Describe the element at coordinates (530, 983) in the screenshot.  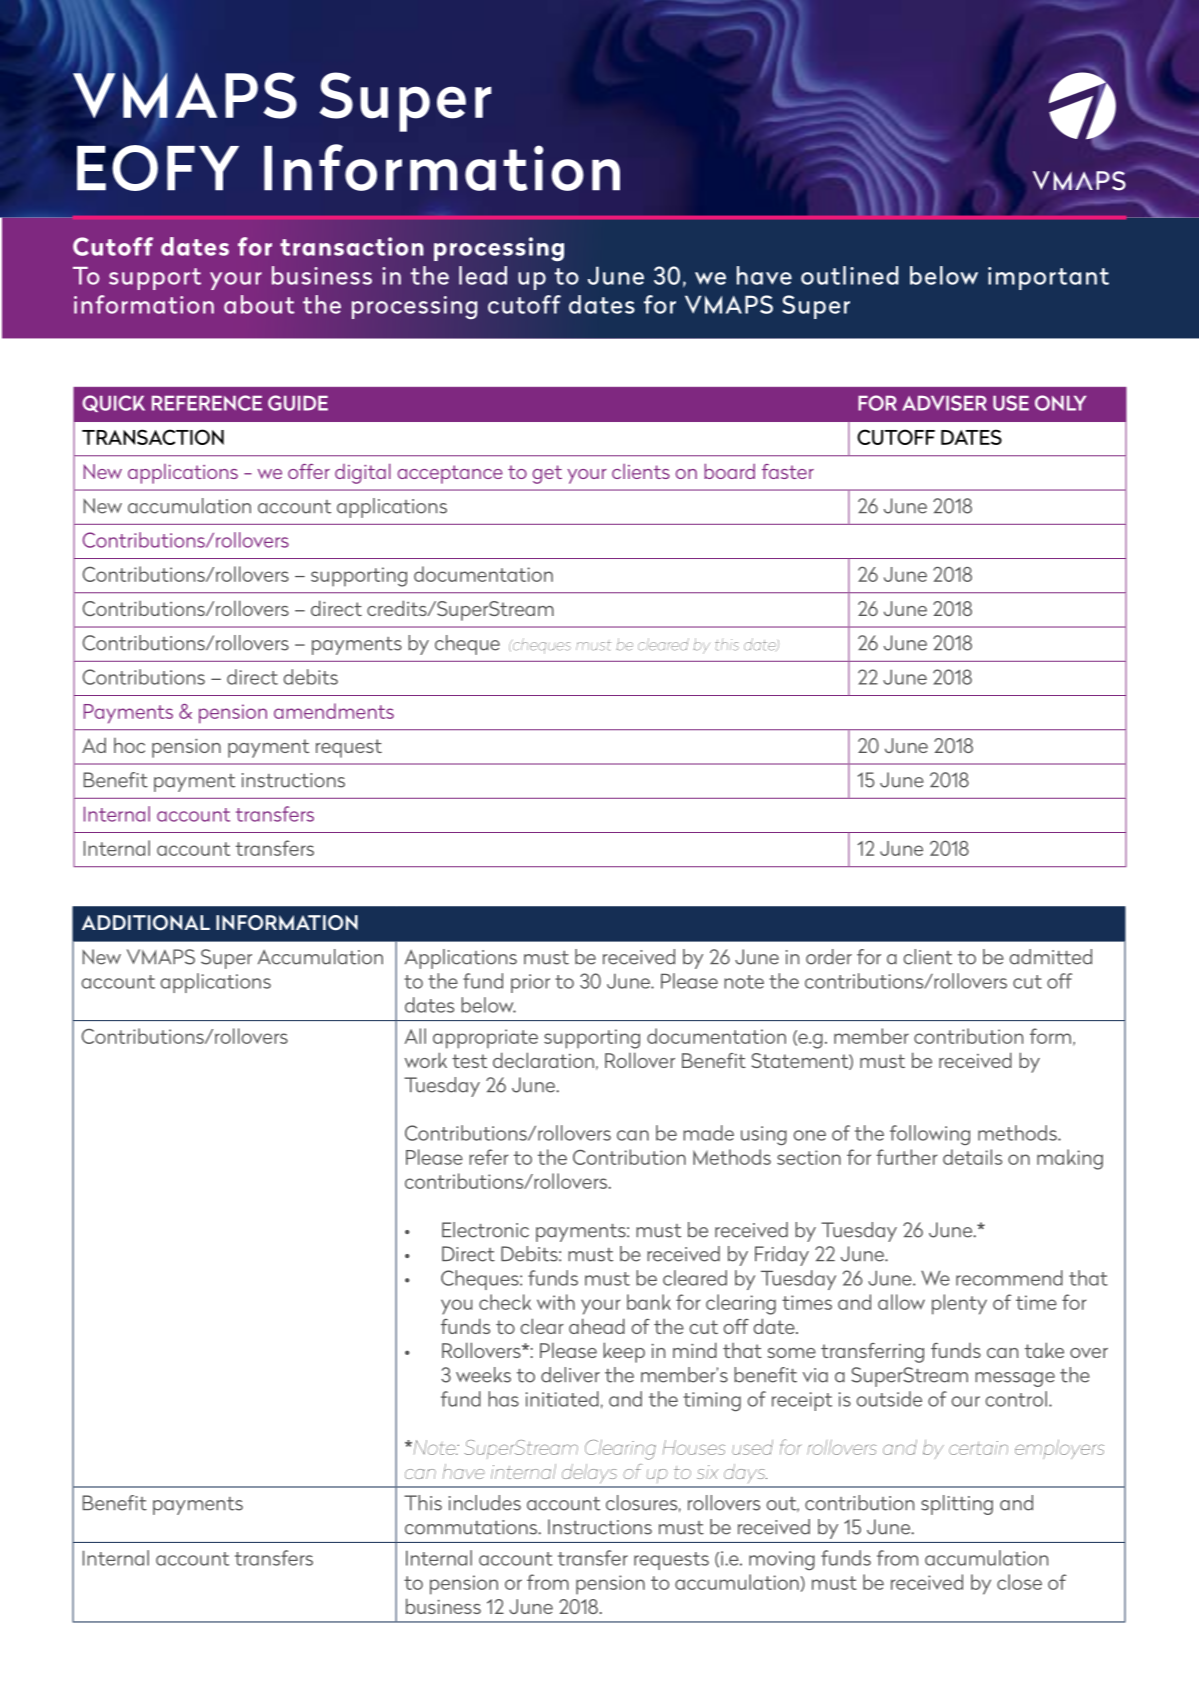
I see `prior` at that location.
